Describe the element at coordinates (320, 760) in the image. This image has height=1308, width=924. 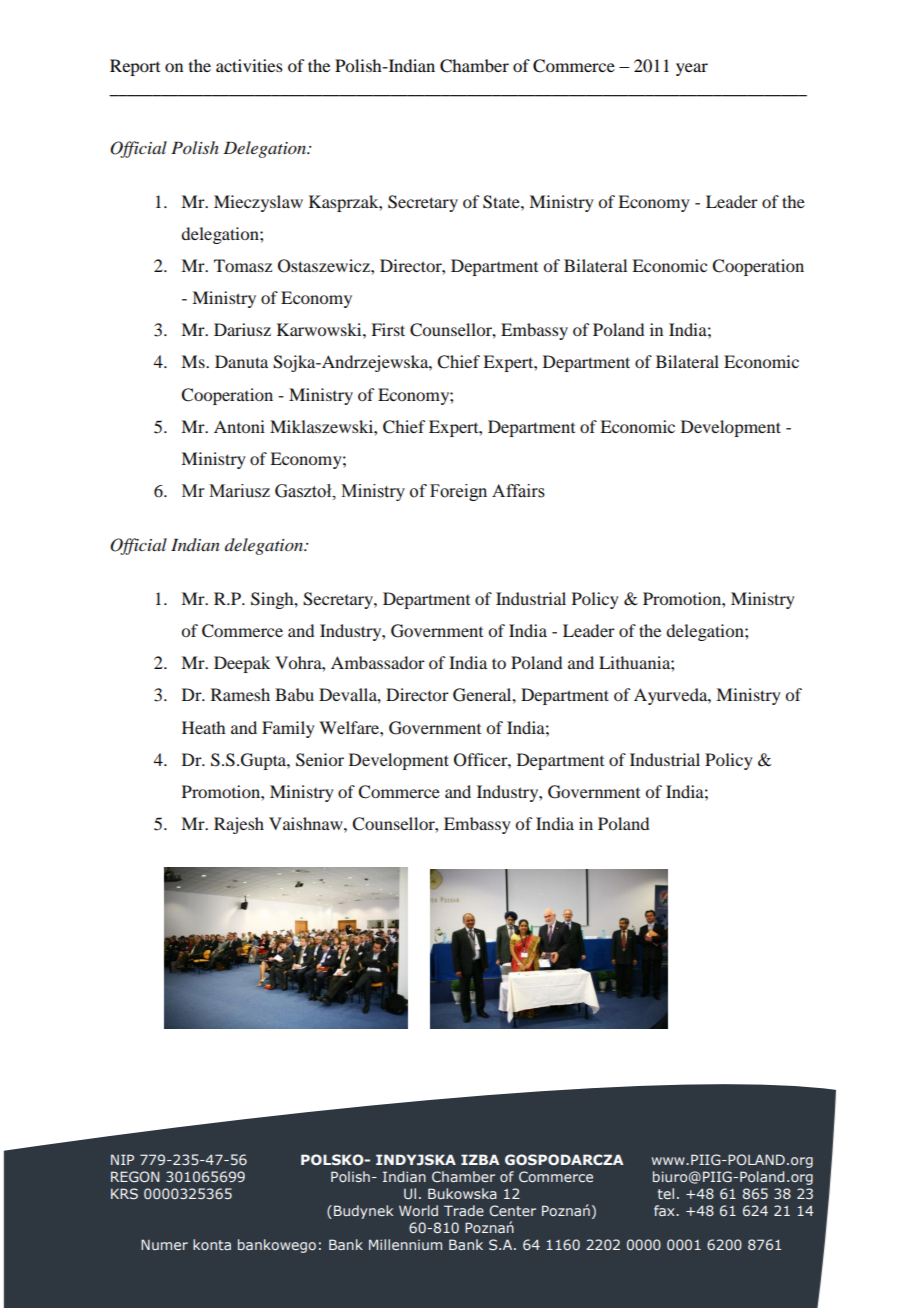
I see `Senior` at that location.
